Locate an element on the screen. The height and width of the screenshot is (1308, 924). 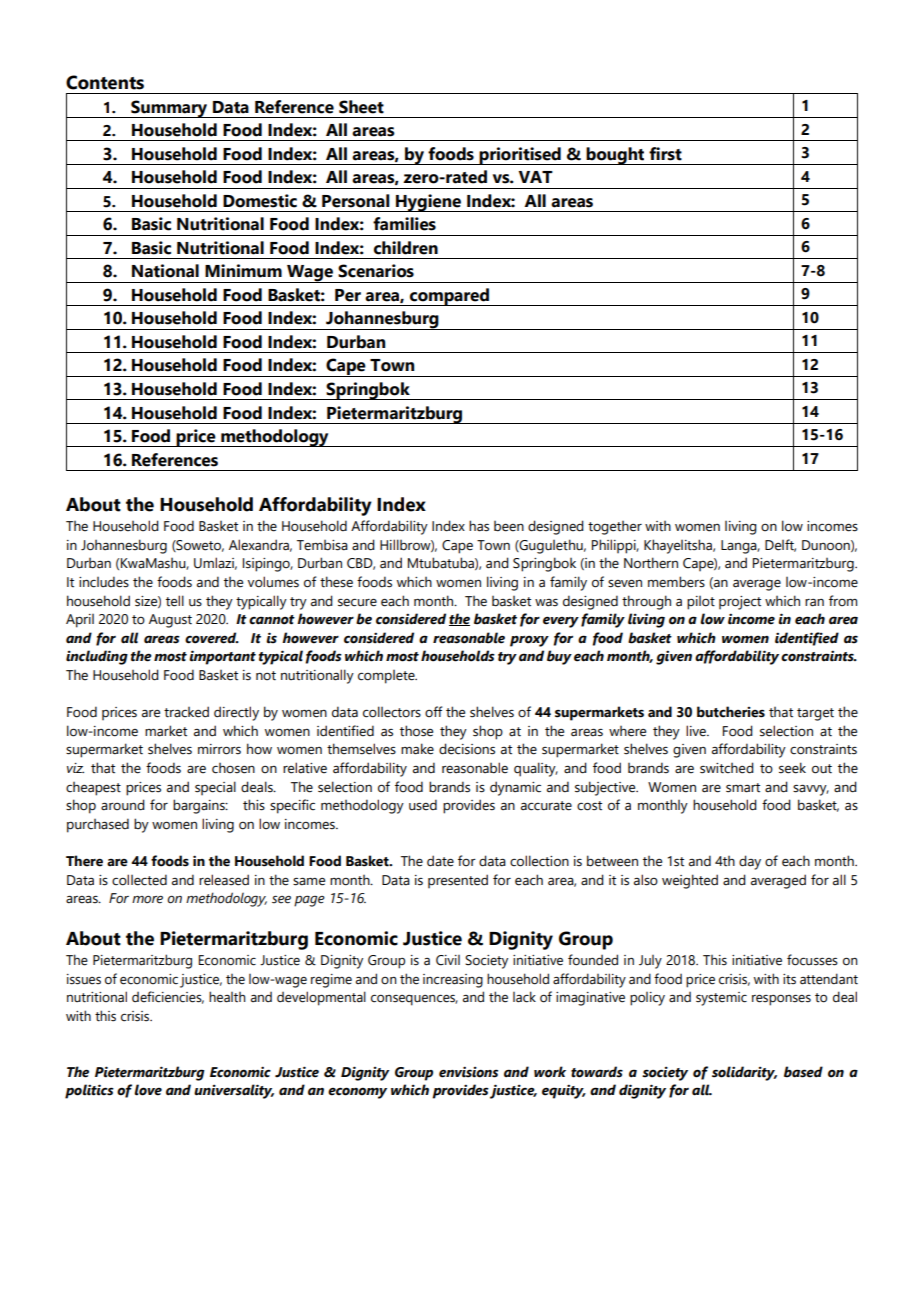
envisions is located at coordinates (468, 1072).
